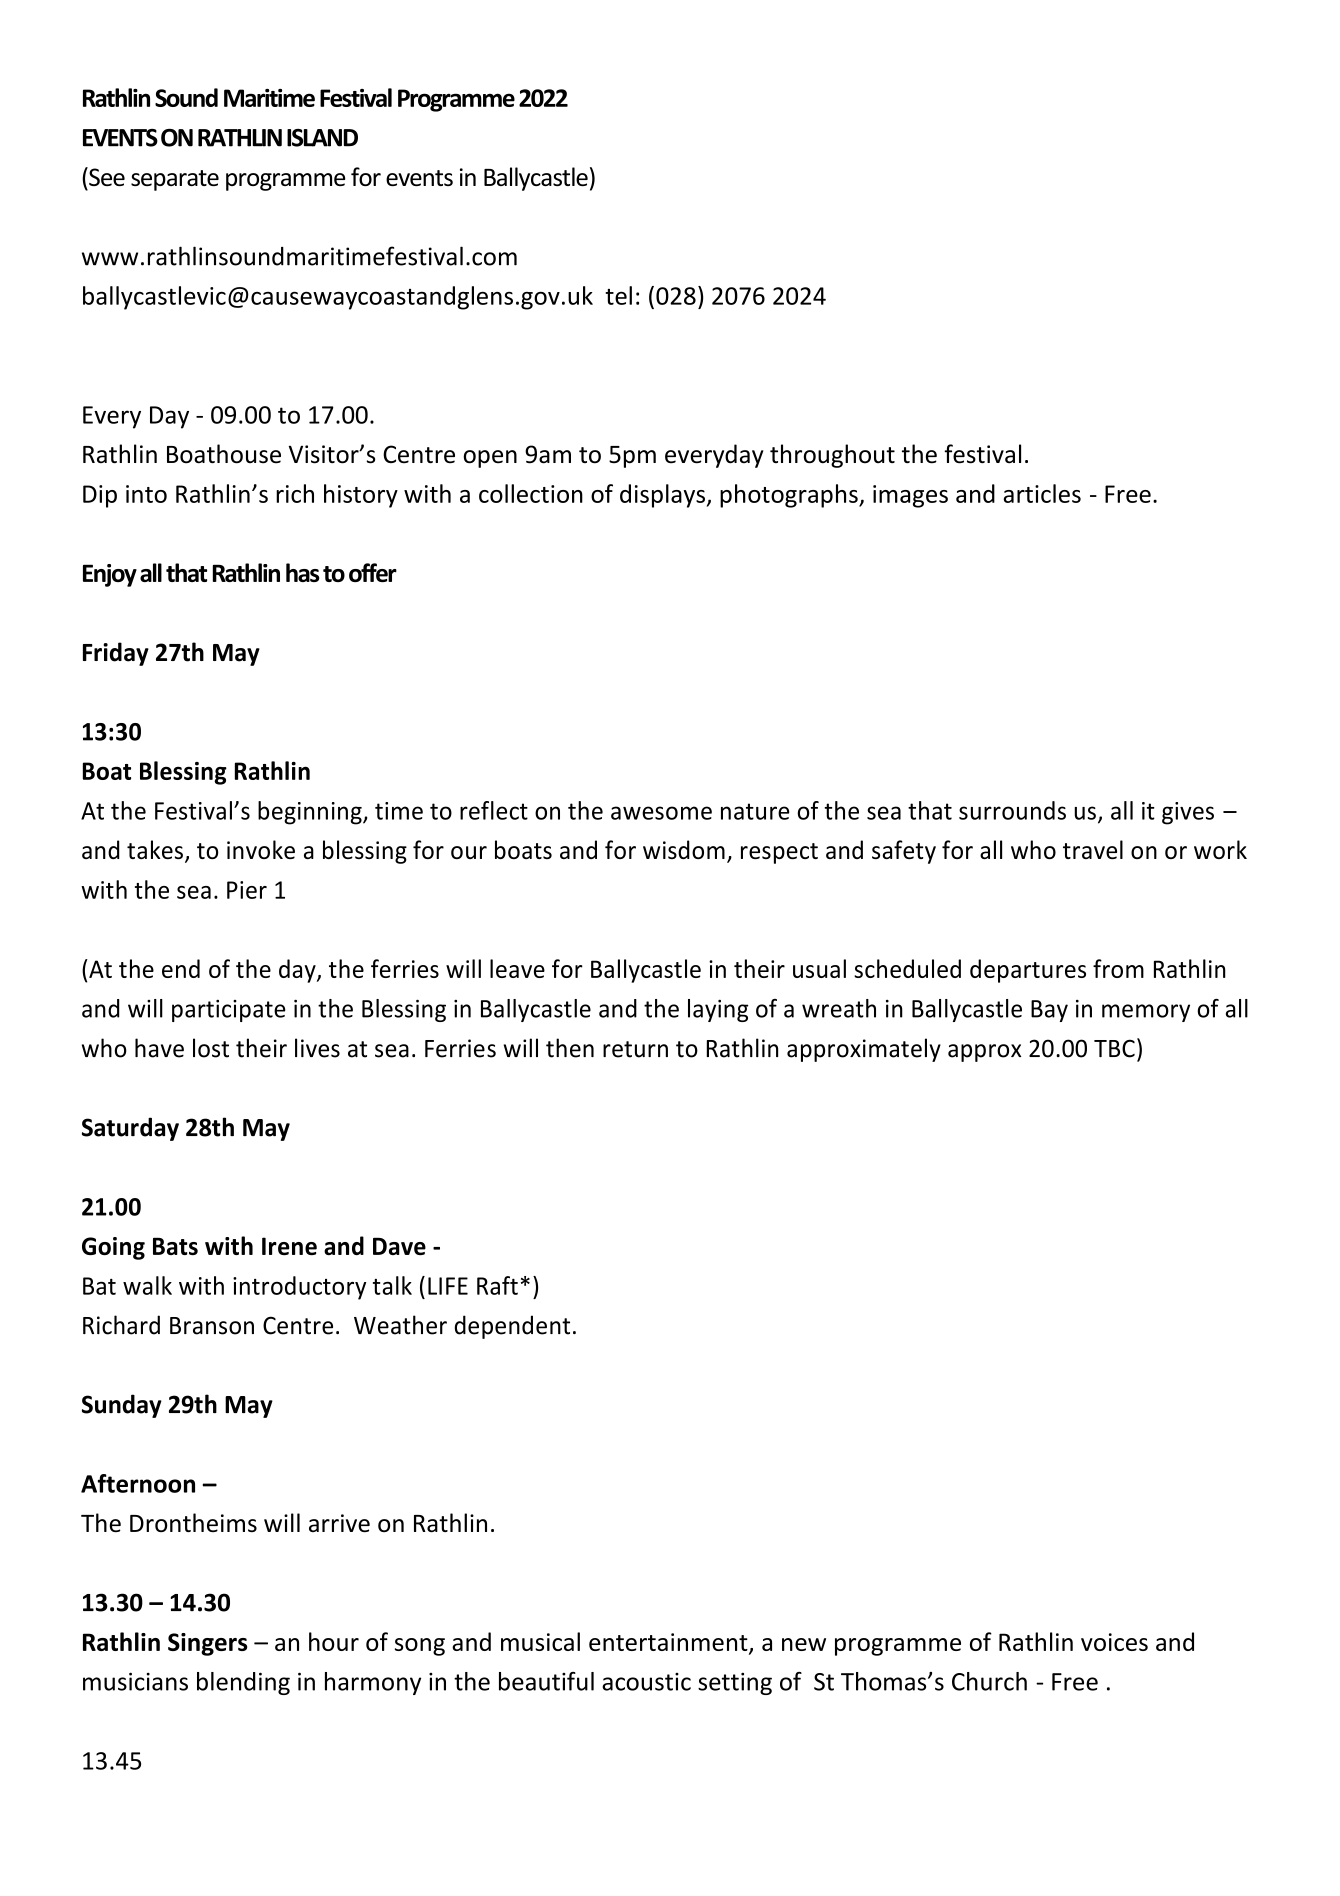 This page has height=1896, width=1340. I want to click on articles, so click(1042, 493).
